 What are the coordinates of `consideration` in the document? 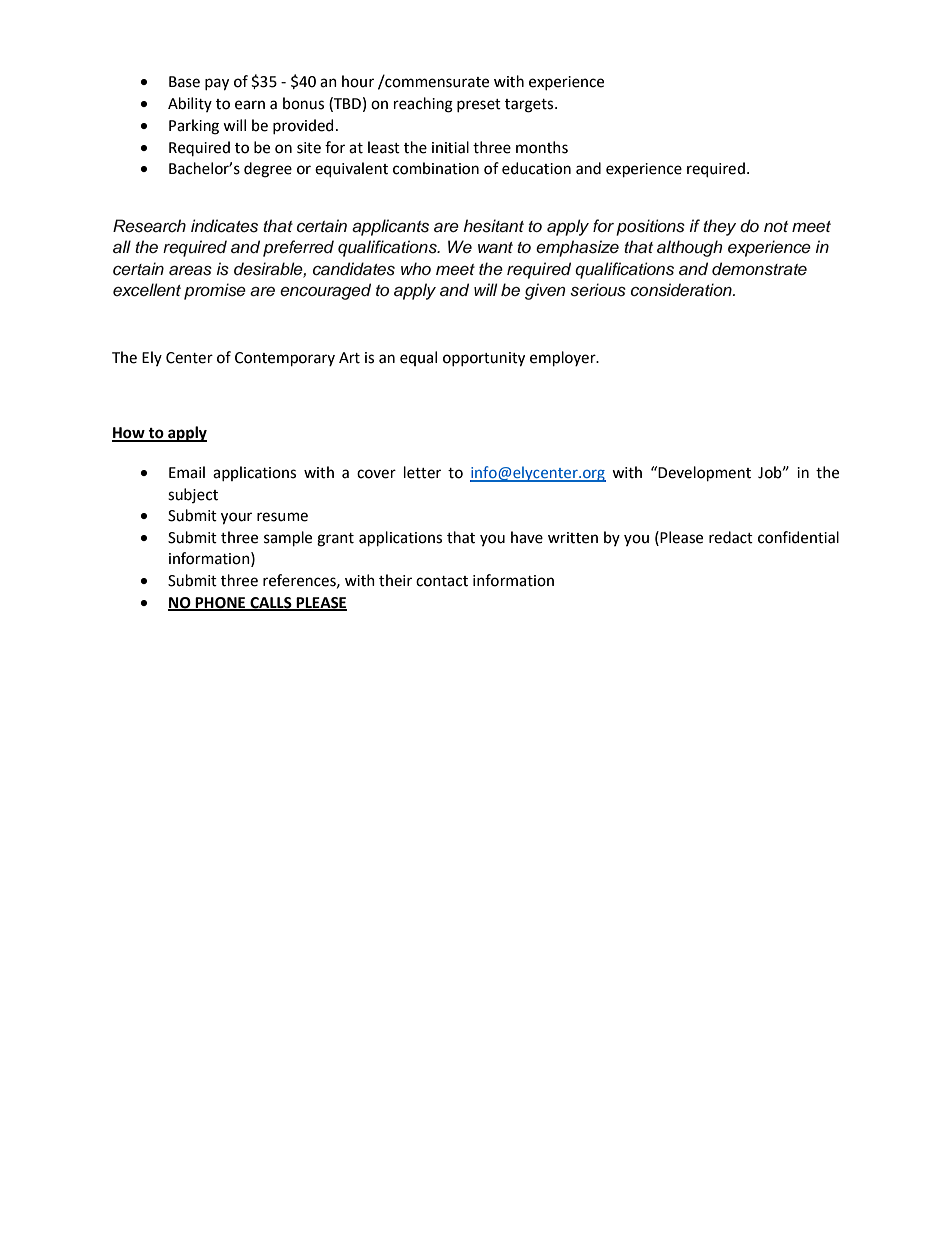 It's located at (682, 290).
